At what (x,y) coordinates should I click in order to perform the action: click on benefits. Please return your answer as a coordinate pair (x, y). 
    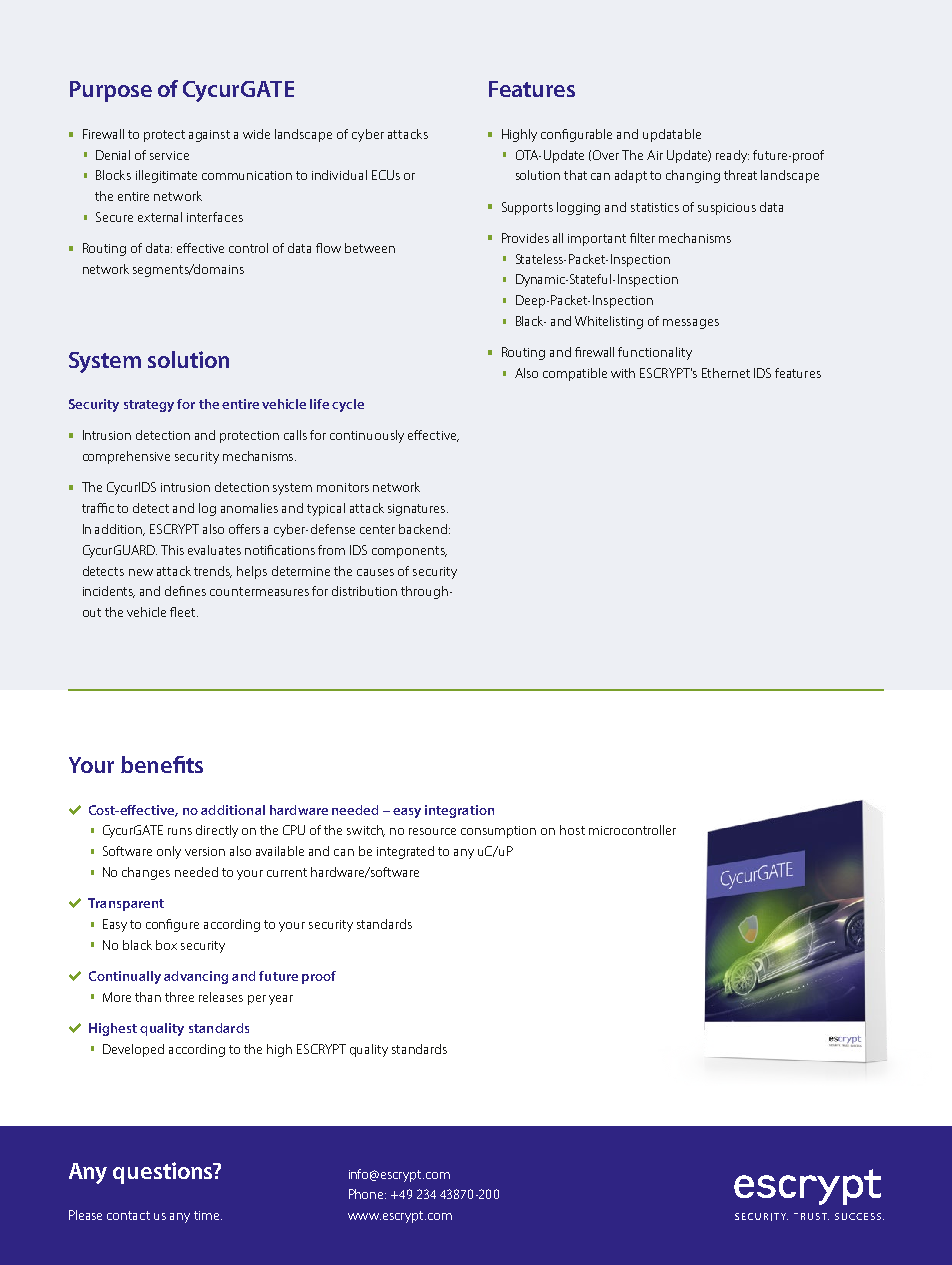
    Looking at the image, I should click on (162, 764).
